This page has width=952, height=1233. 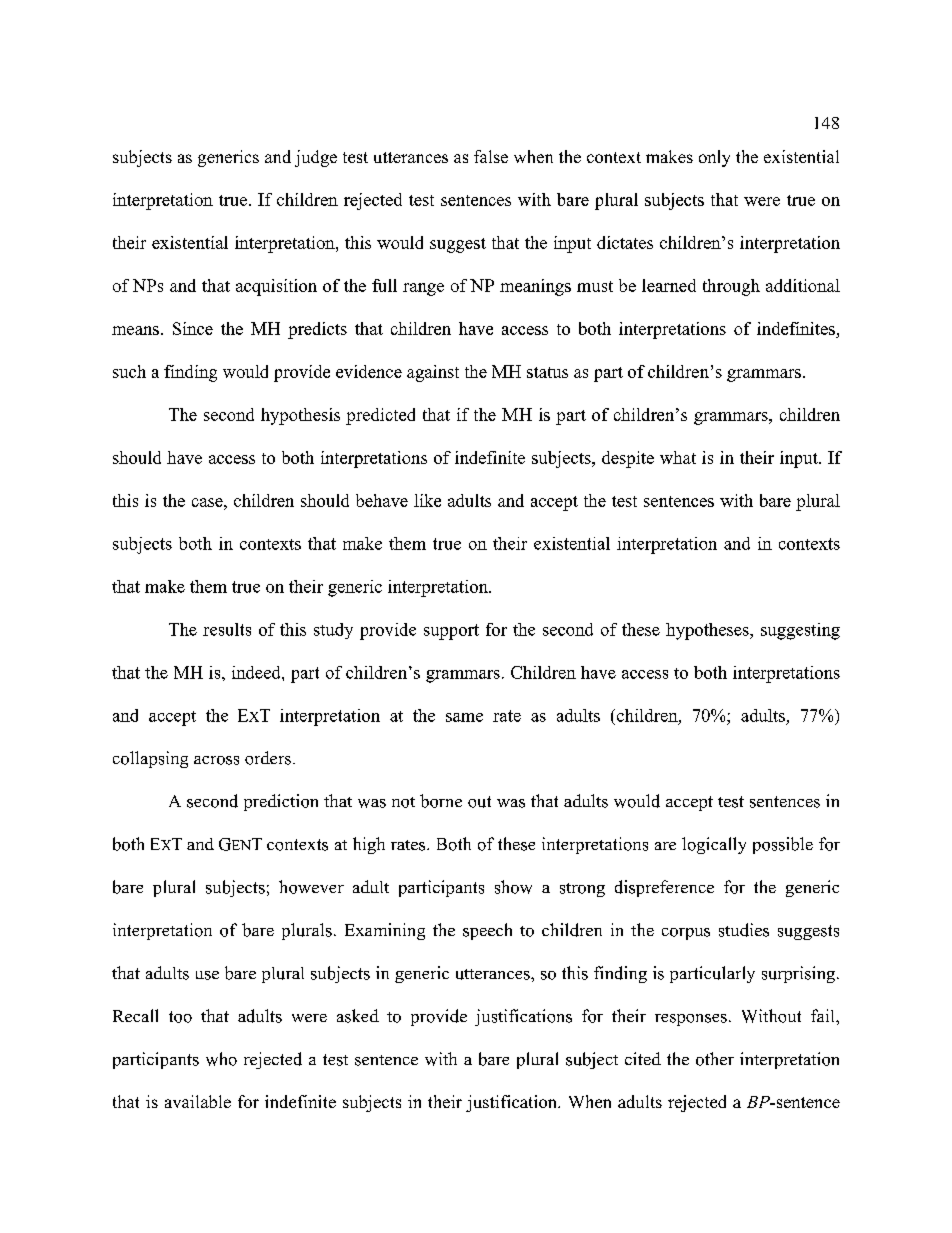 I want to click on judge, so click(x=316, y=158).
